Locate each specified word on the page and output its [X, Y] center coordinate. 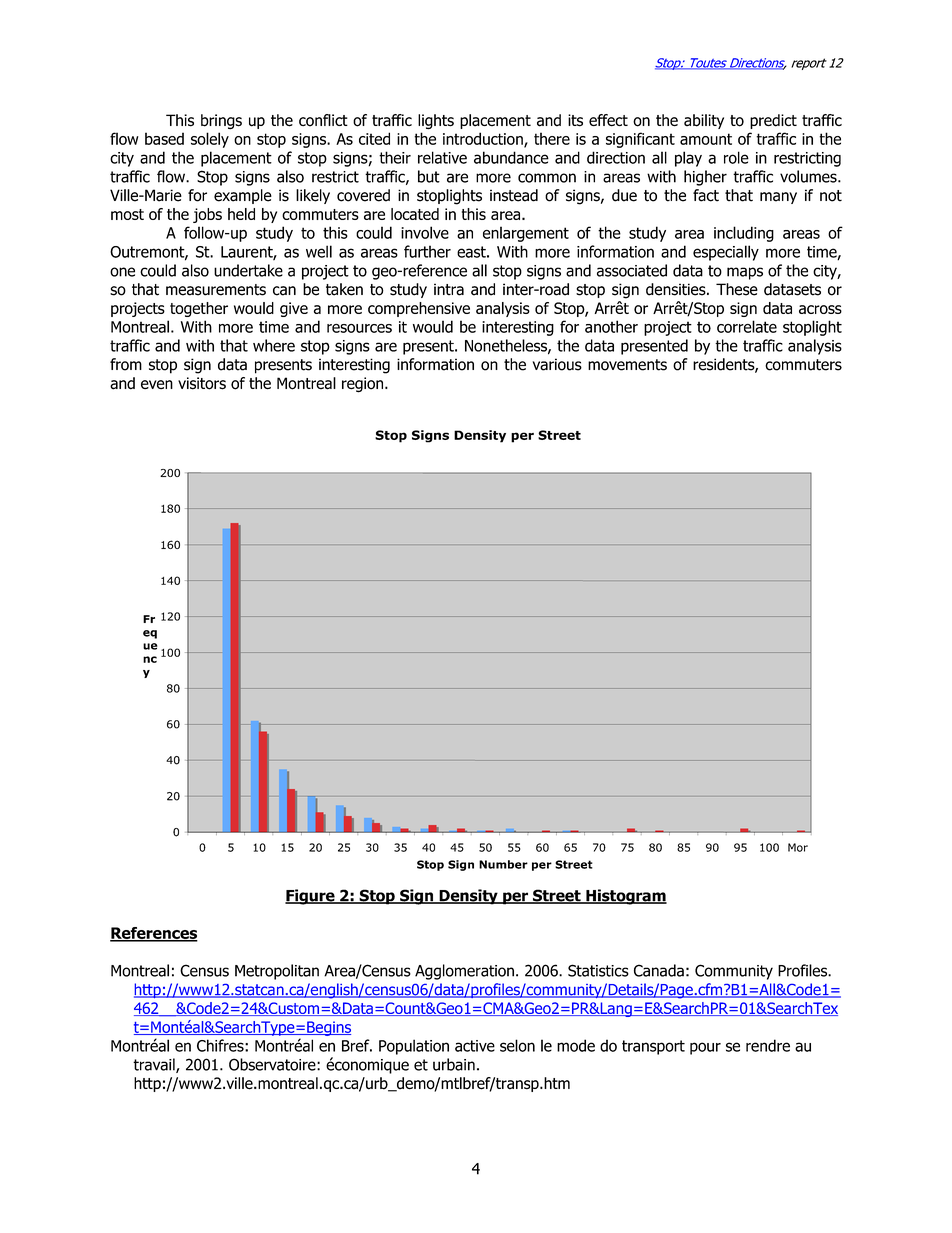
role [736, 157]
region [364, 385]
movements [627, 365]
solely [210, 140]
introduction [484, 139]
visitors [202, 383]
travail [155, 1065]
